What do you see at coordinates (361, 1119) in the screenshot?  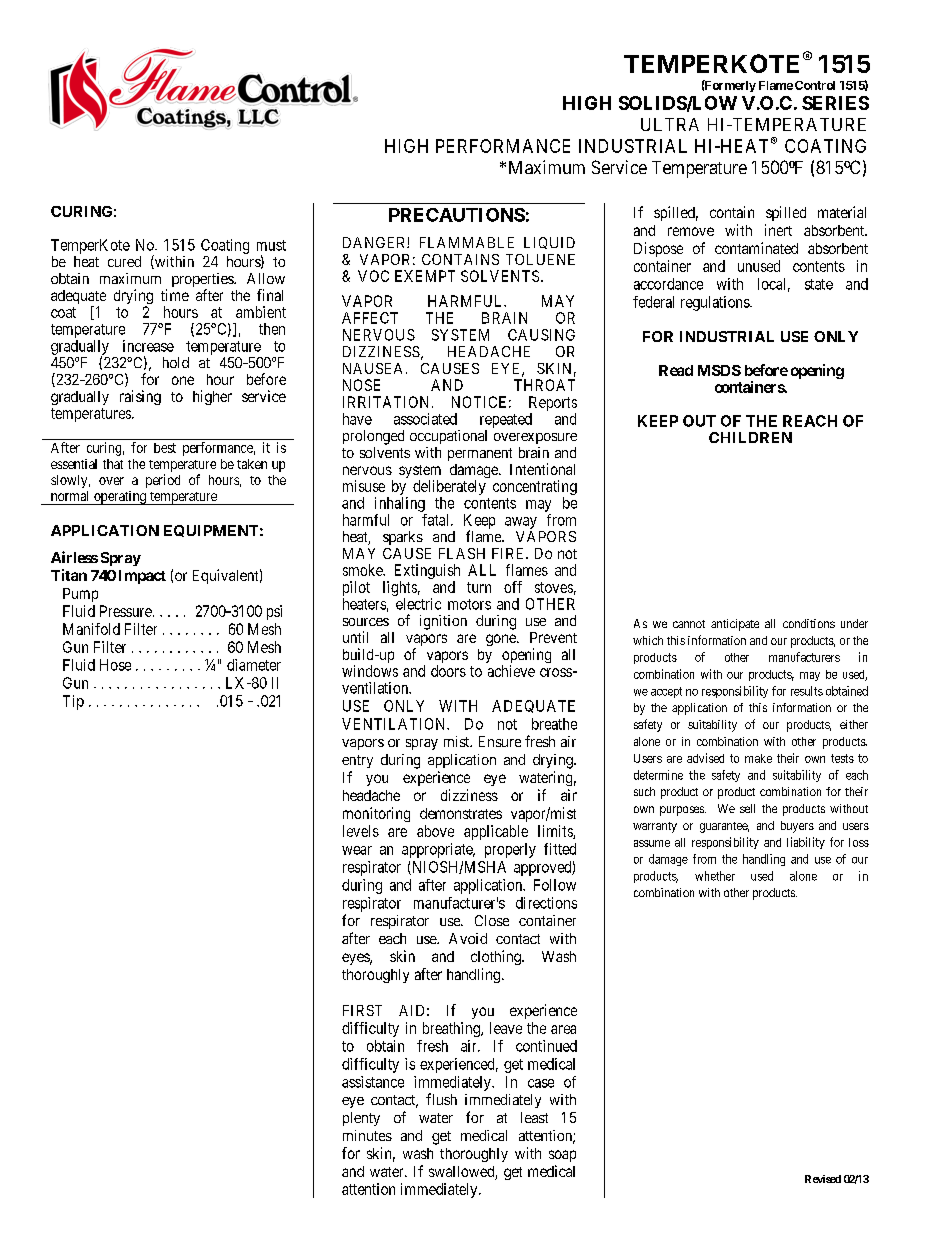 I see `plenty` at bounding box center [361, 1119].
